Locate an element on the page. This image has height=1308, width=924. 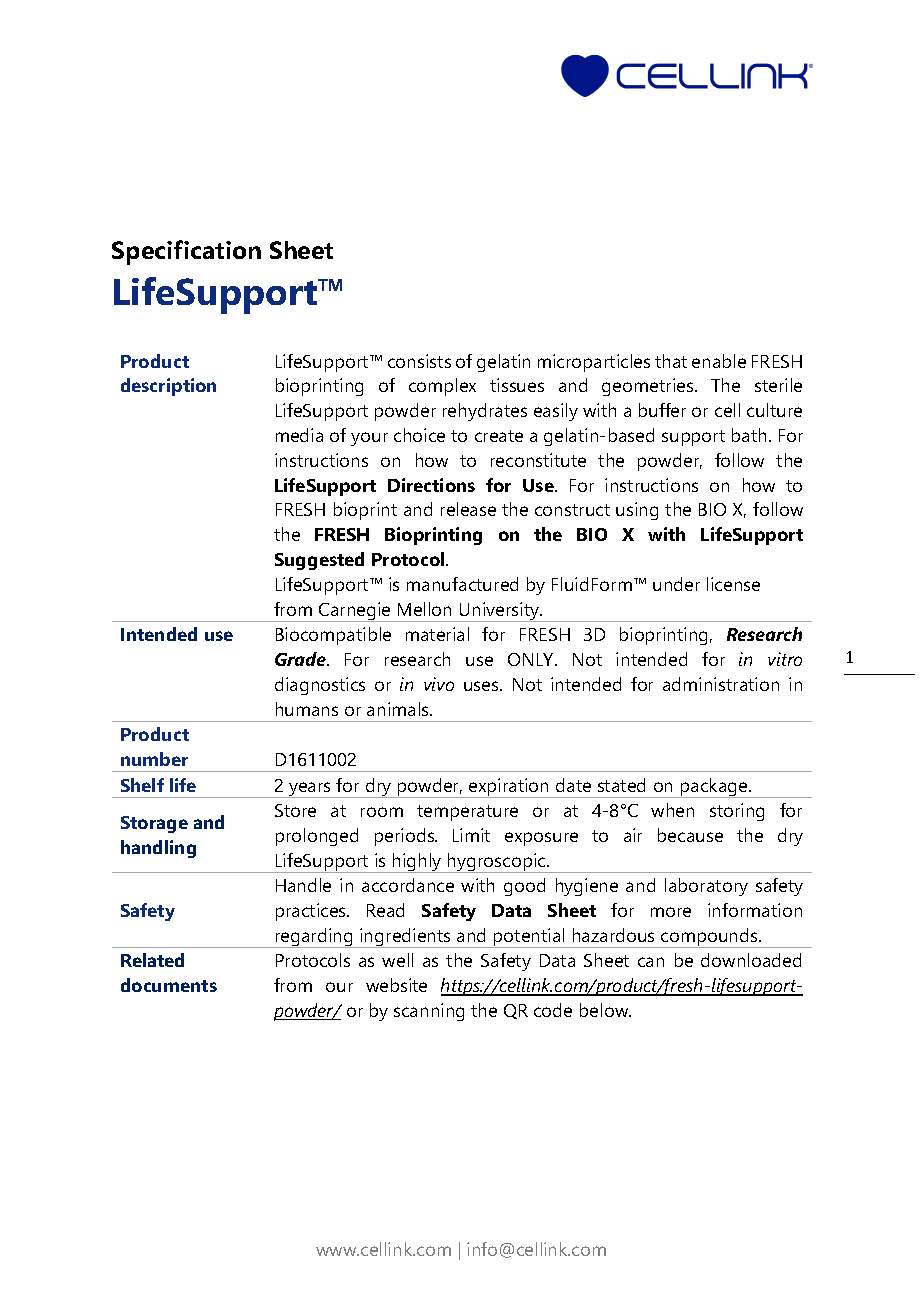
consists is located at coordinates (419, 361).
